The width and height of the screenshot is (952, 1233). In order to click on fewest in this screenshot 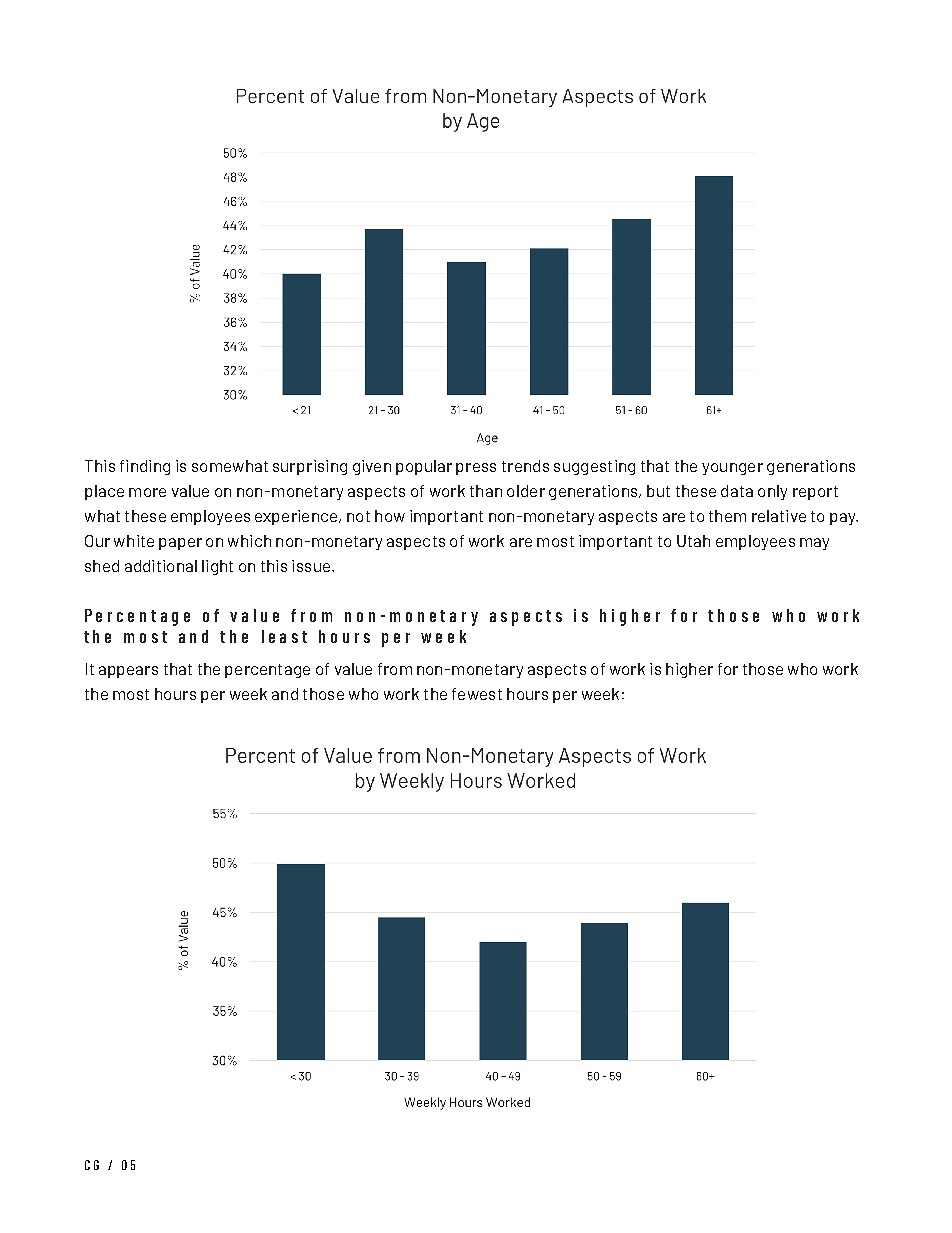, I will do `click(477, 694)`.
